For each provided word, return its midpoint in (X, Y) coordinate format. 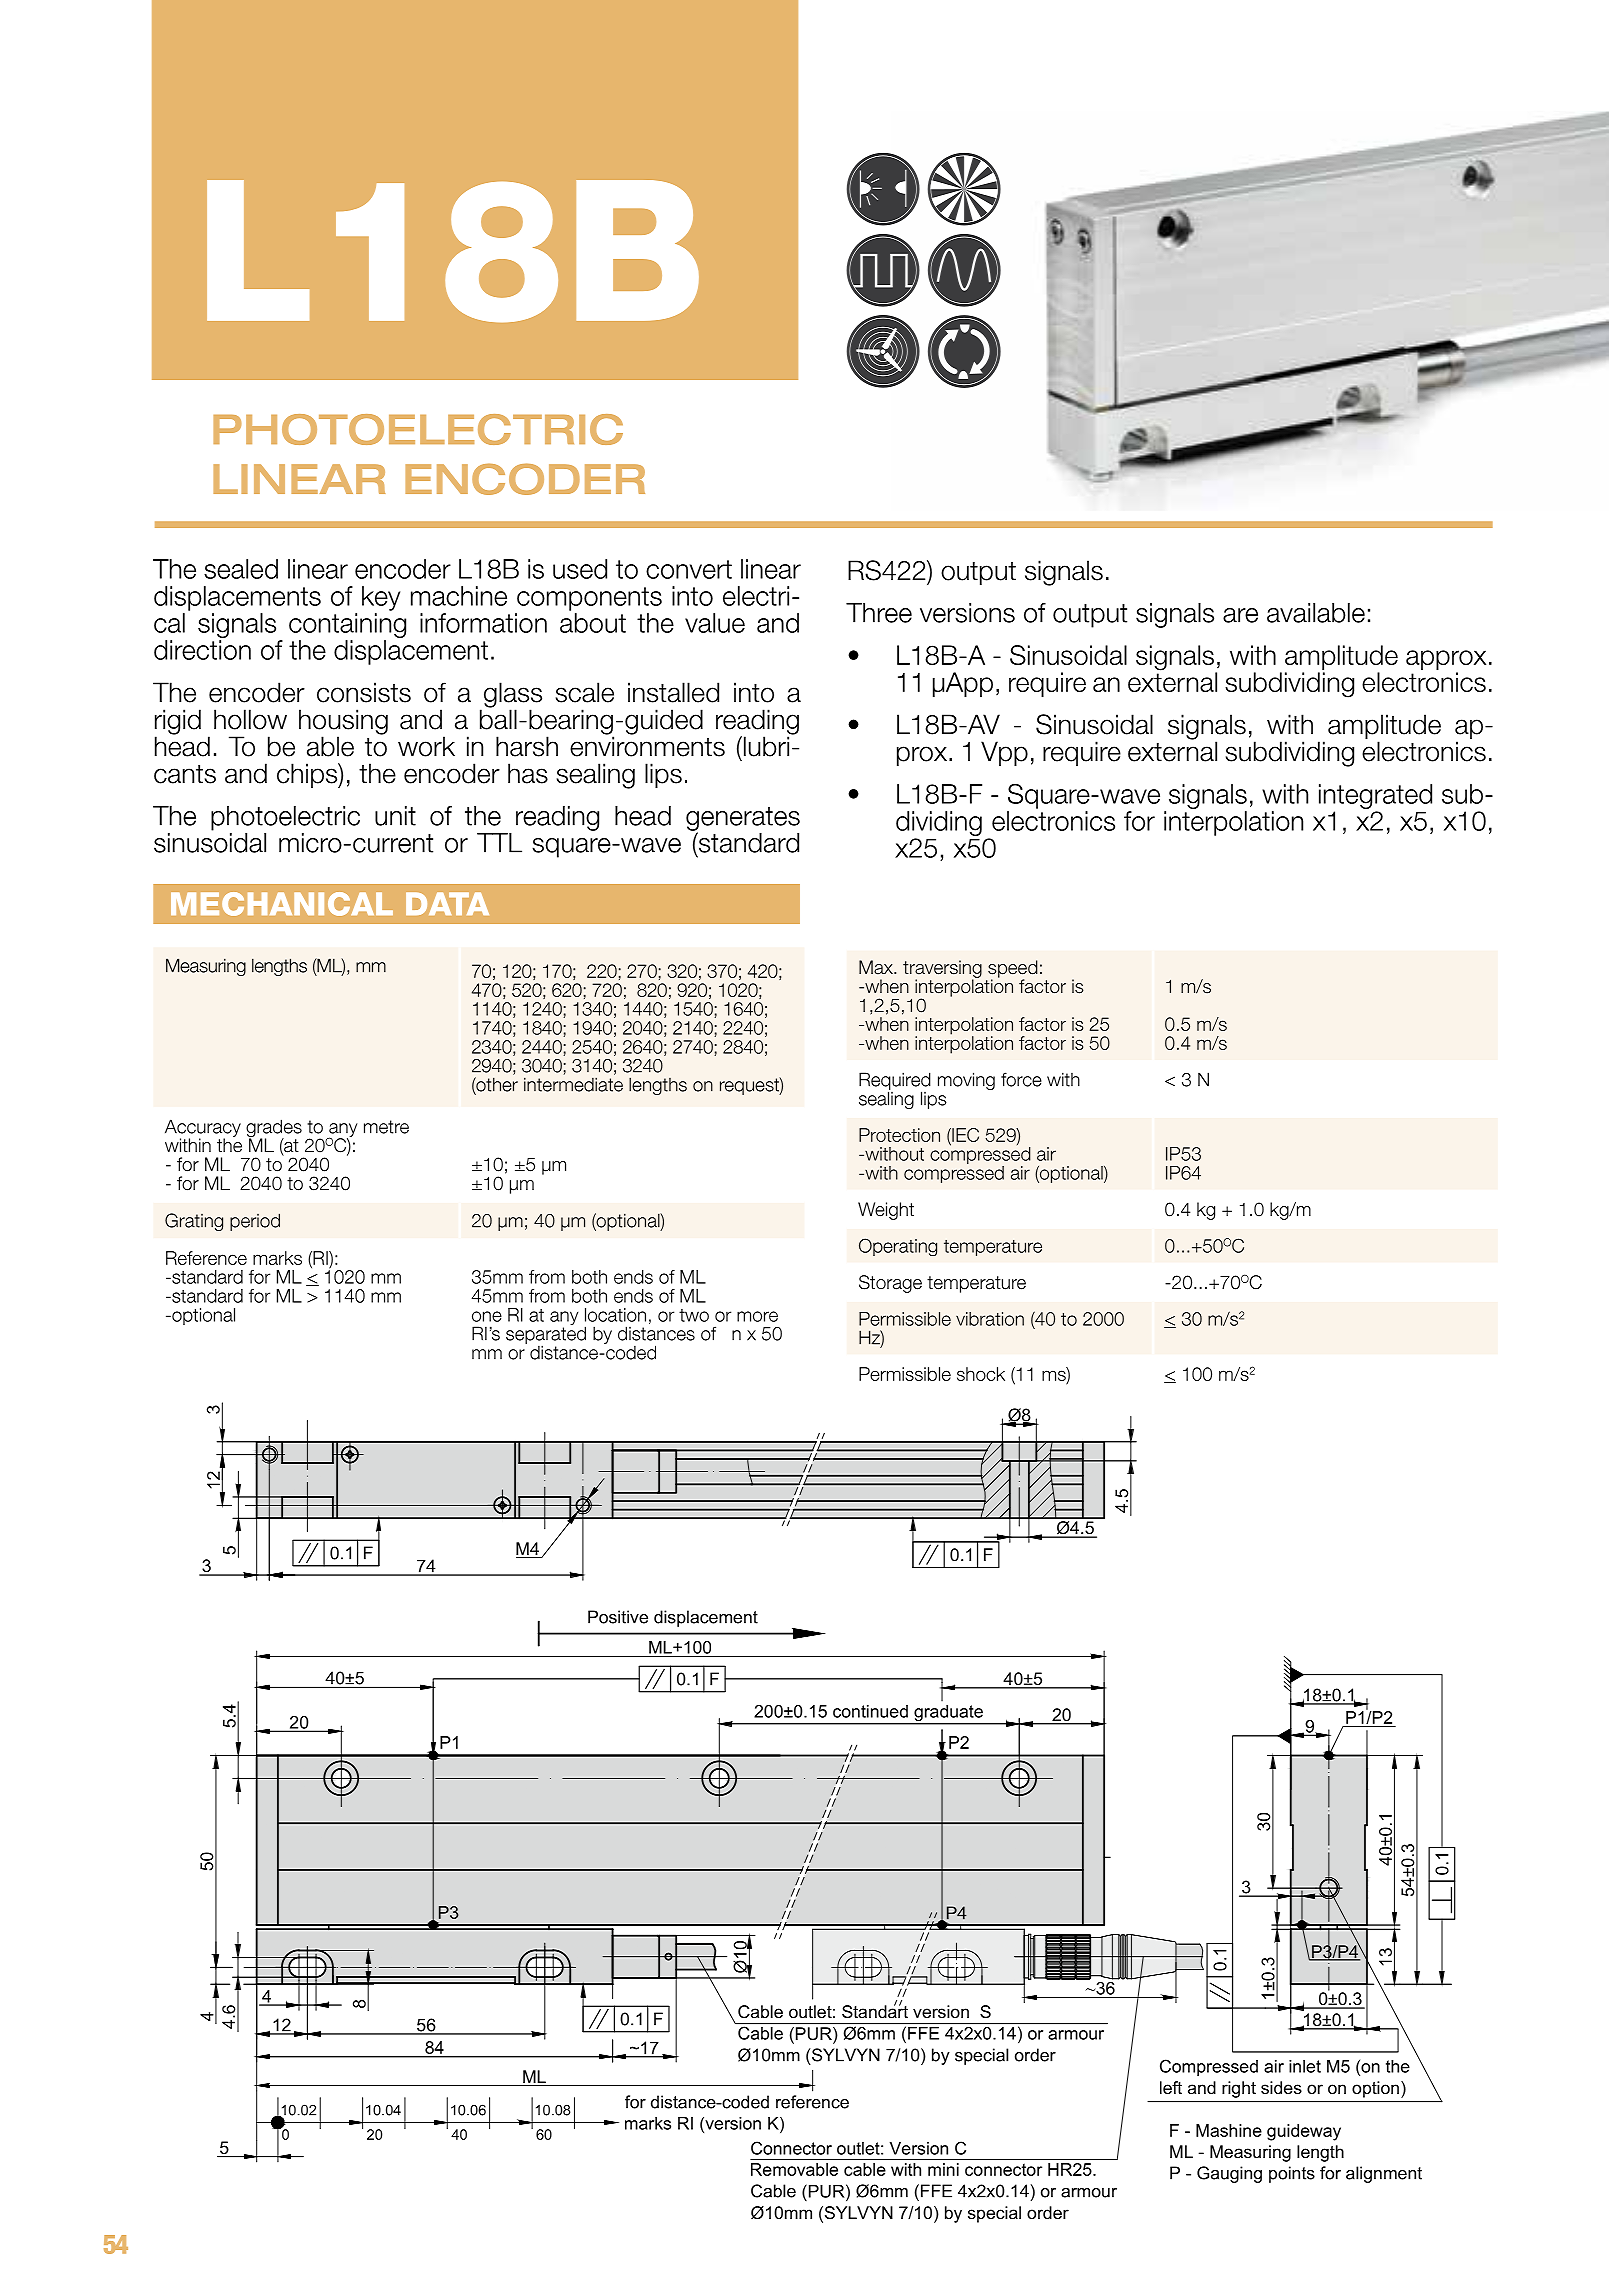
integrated (1375, 796)
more (757, 1316)
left (1171, 2087)
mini (943, 2169)
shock (981, 1374)
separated (546, 1335)
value (715, 623)
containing (347, 627)
